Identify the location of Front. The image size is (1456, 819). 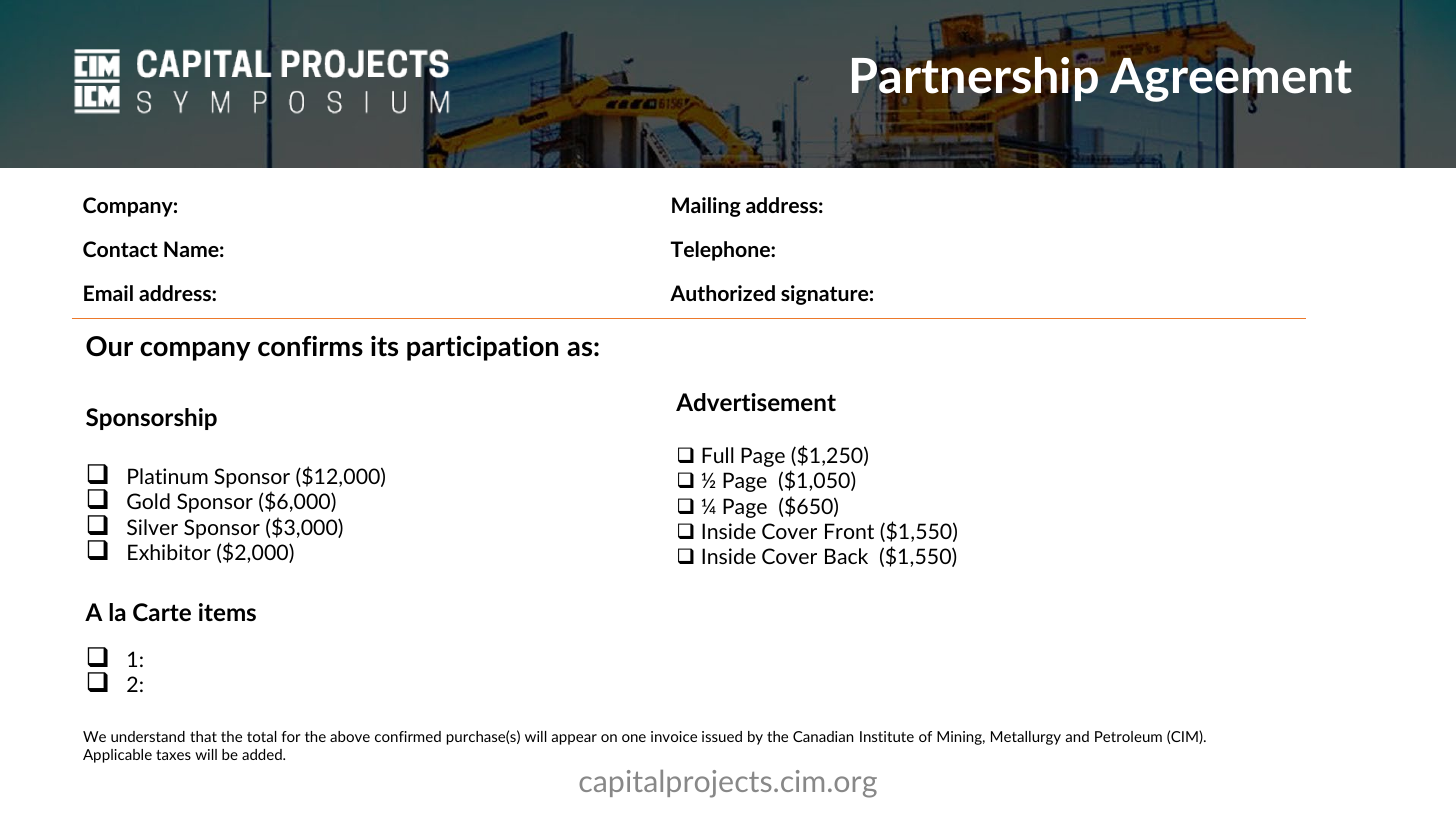
(849, 531).
